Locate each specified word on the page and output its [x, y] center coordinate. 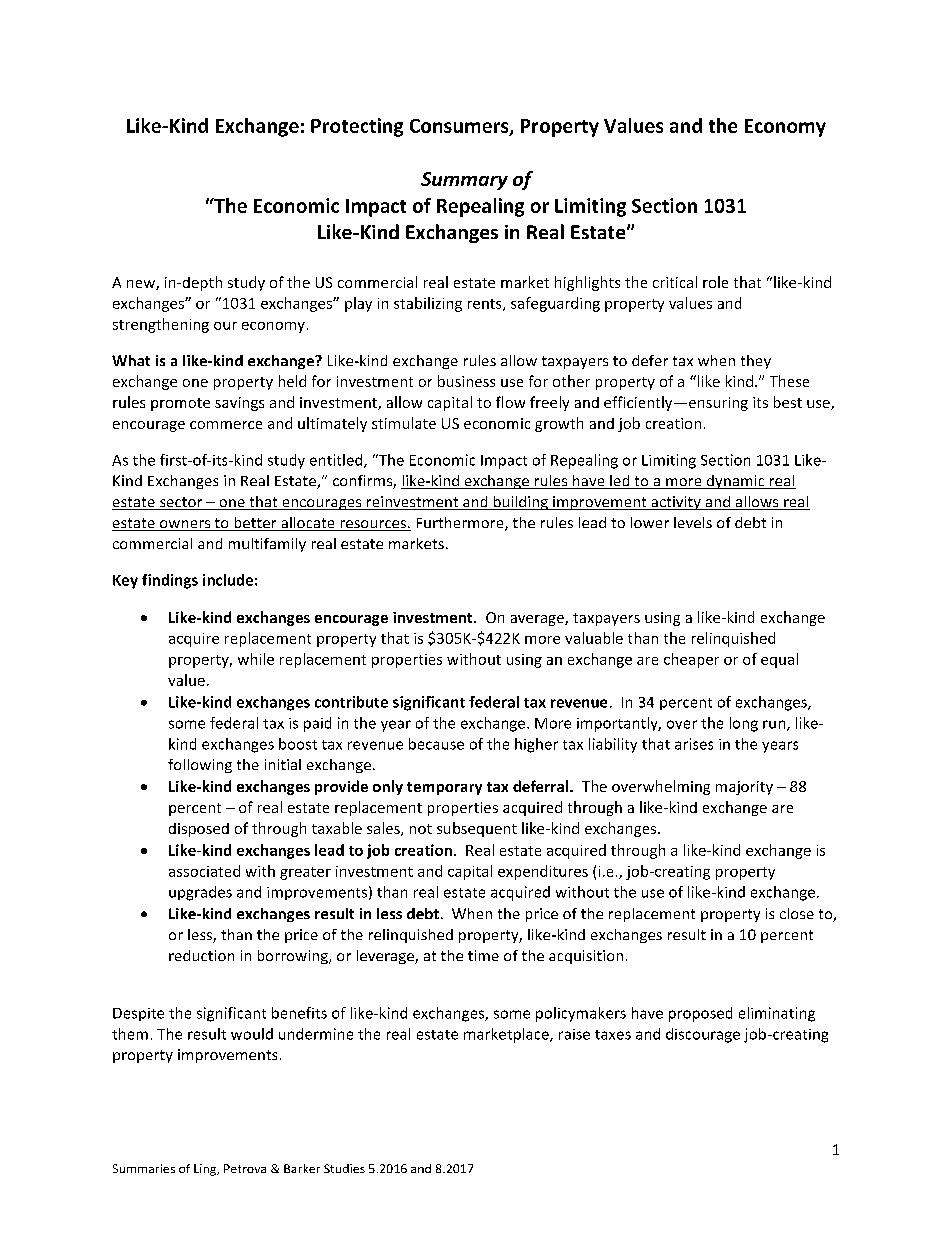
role [715, 282]
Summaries [144, 1168]
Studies [344, 1168]
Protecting [357, 127]
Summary [464, 181]
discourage [703, 1035]
